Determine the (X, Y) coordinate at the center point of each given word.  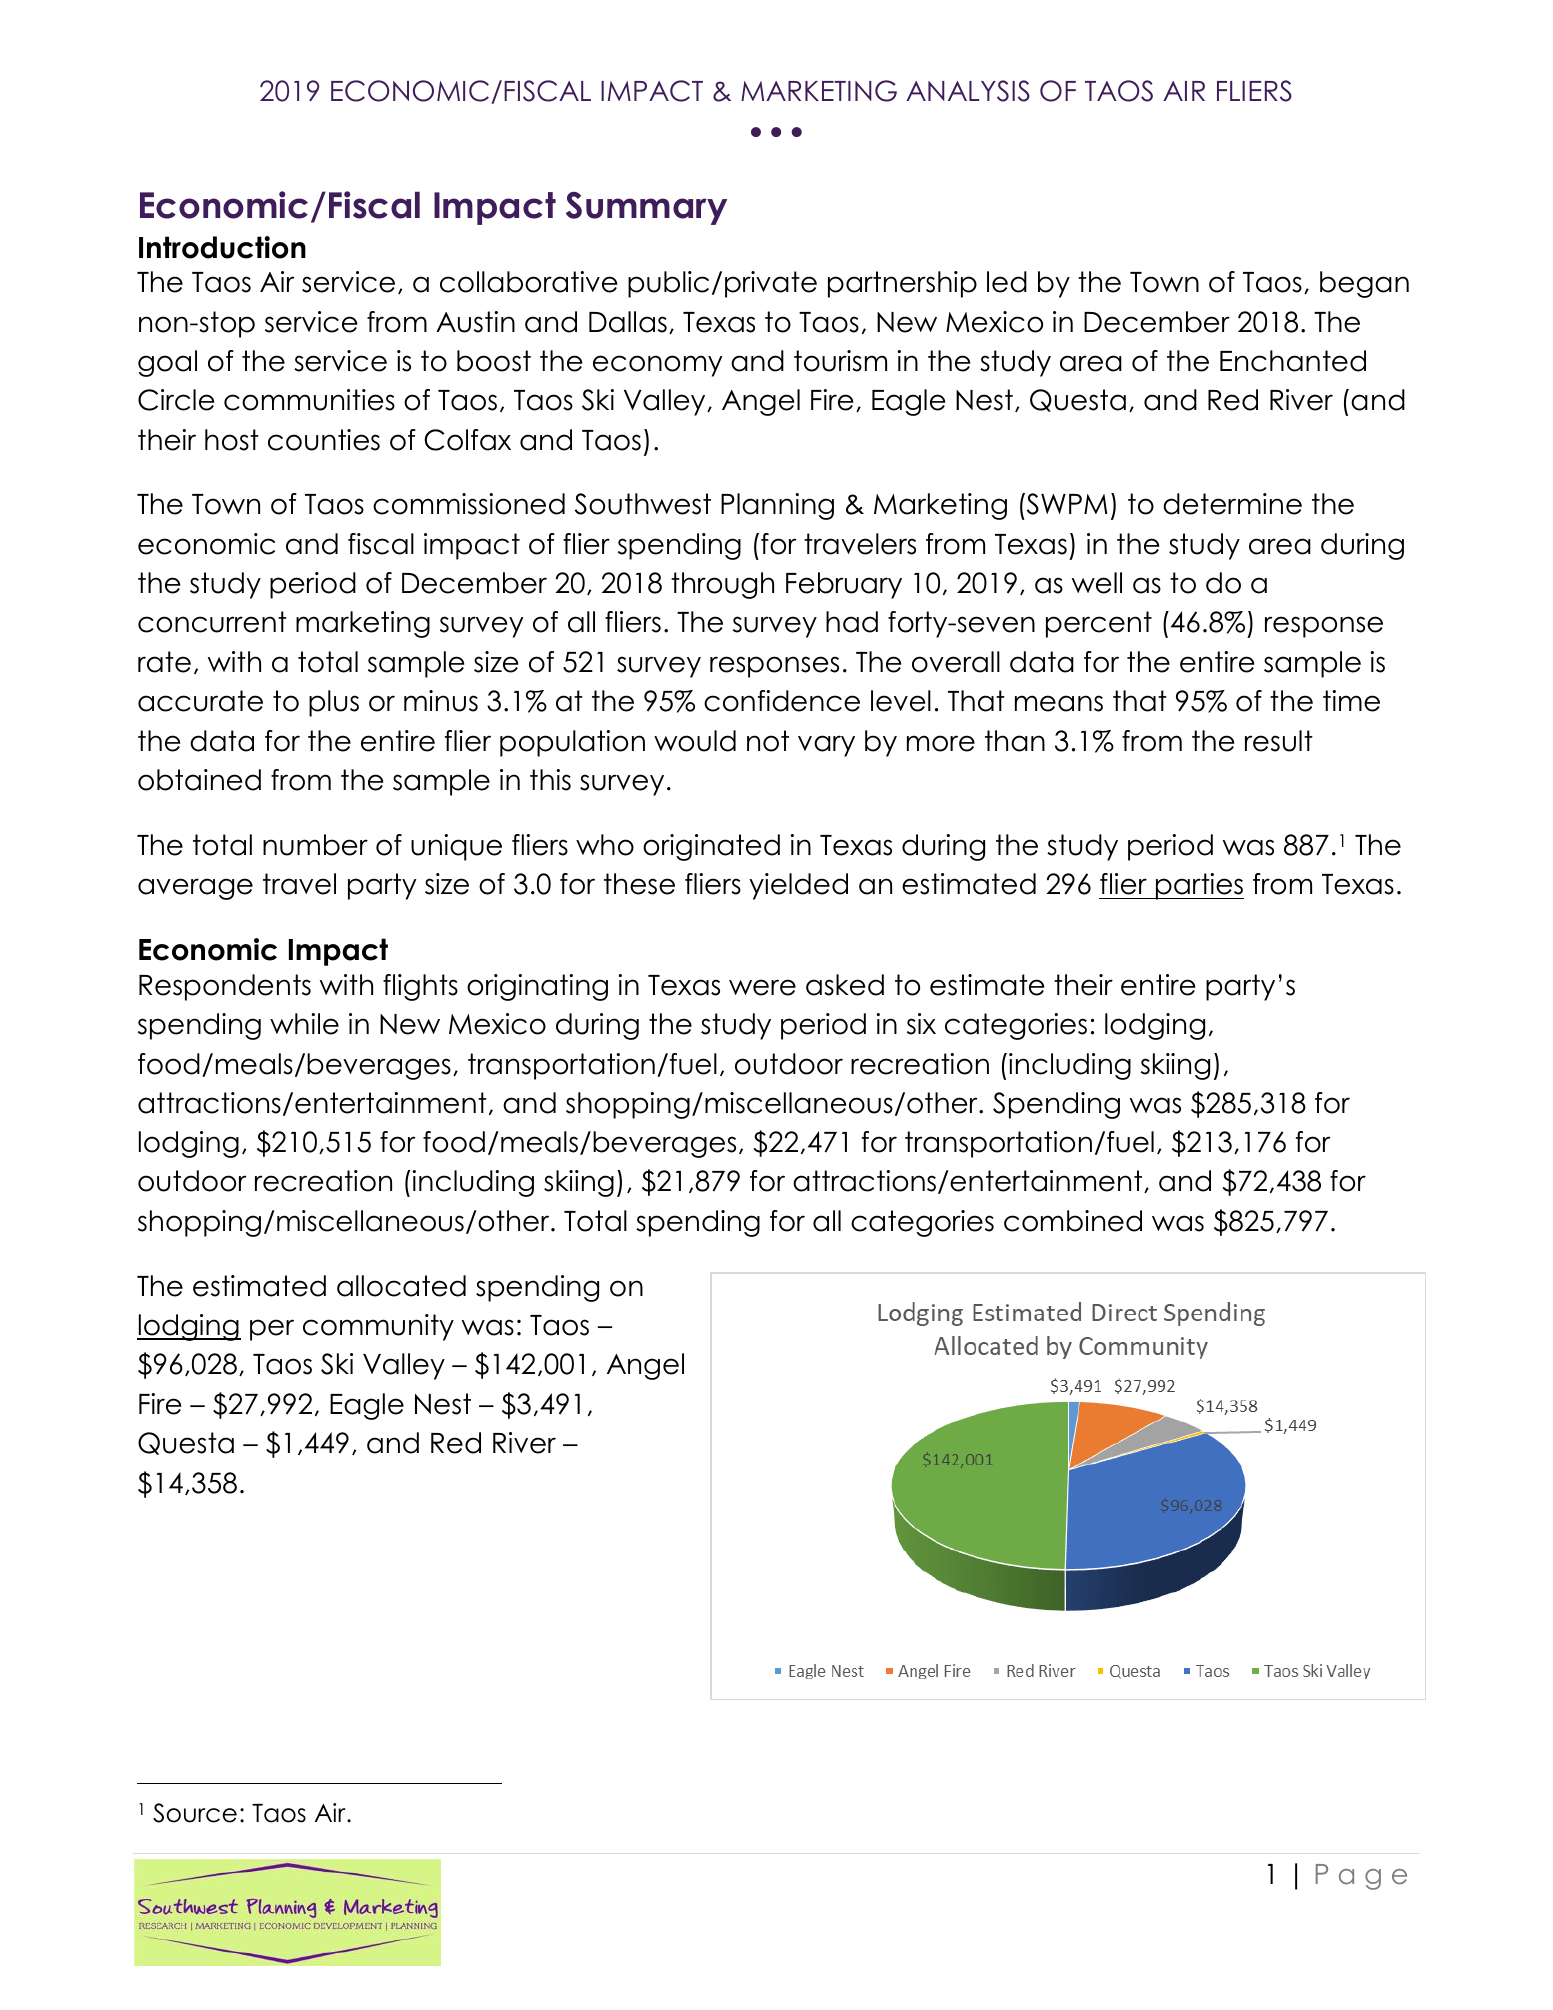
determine (1232, 504)
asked (845, 985)
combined (1073, 1221)
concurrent (212, 622)
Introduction (222, 247)
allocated (401, 1286)
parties (1199, 886)
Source (195, 1813)
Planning (777, 506)
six (921, 1024)
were (762, 987)
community (378, 1327)
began (1364, 284)
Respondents (225, 987)
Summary (646, 208)
